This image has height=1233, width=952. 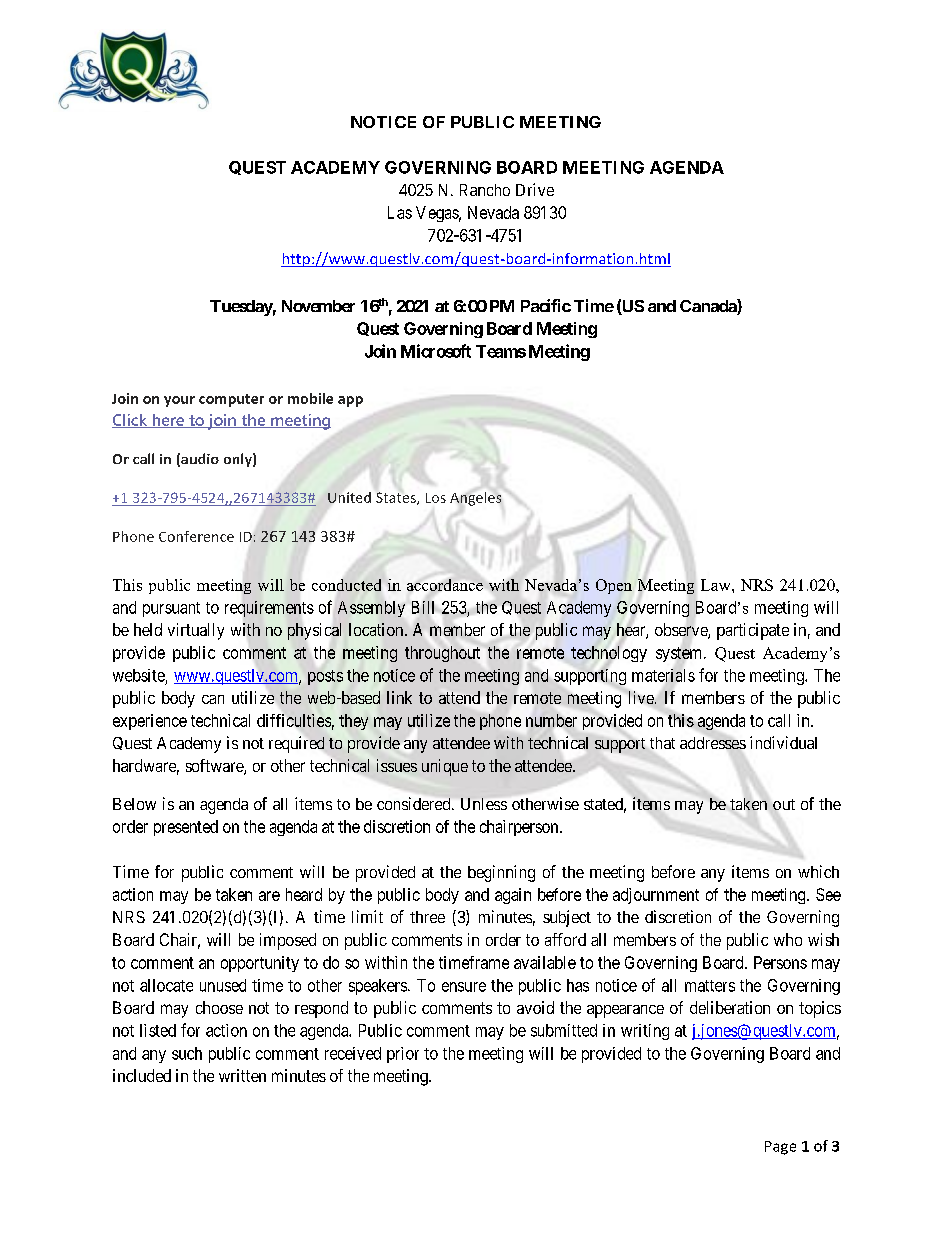 What do you see at coordinates (818, 871) in the image?
I see `which` at bounding box center [818, 871].
